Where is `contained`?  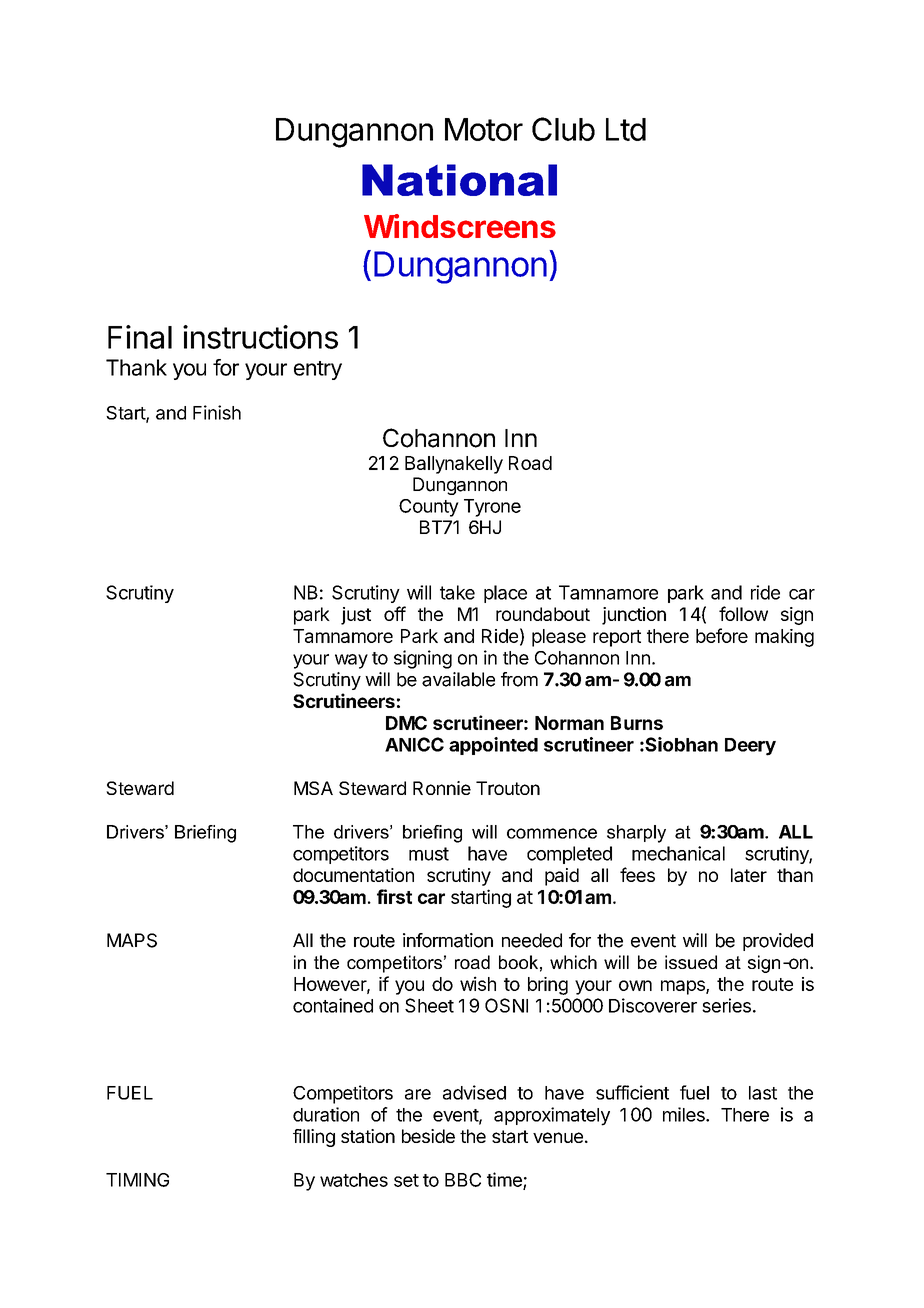
contained is located at coordinates (333, 1005).
